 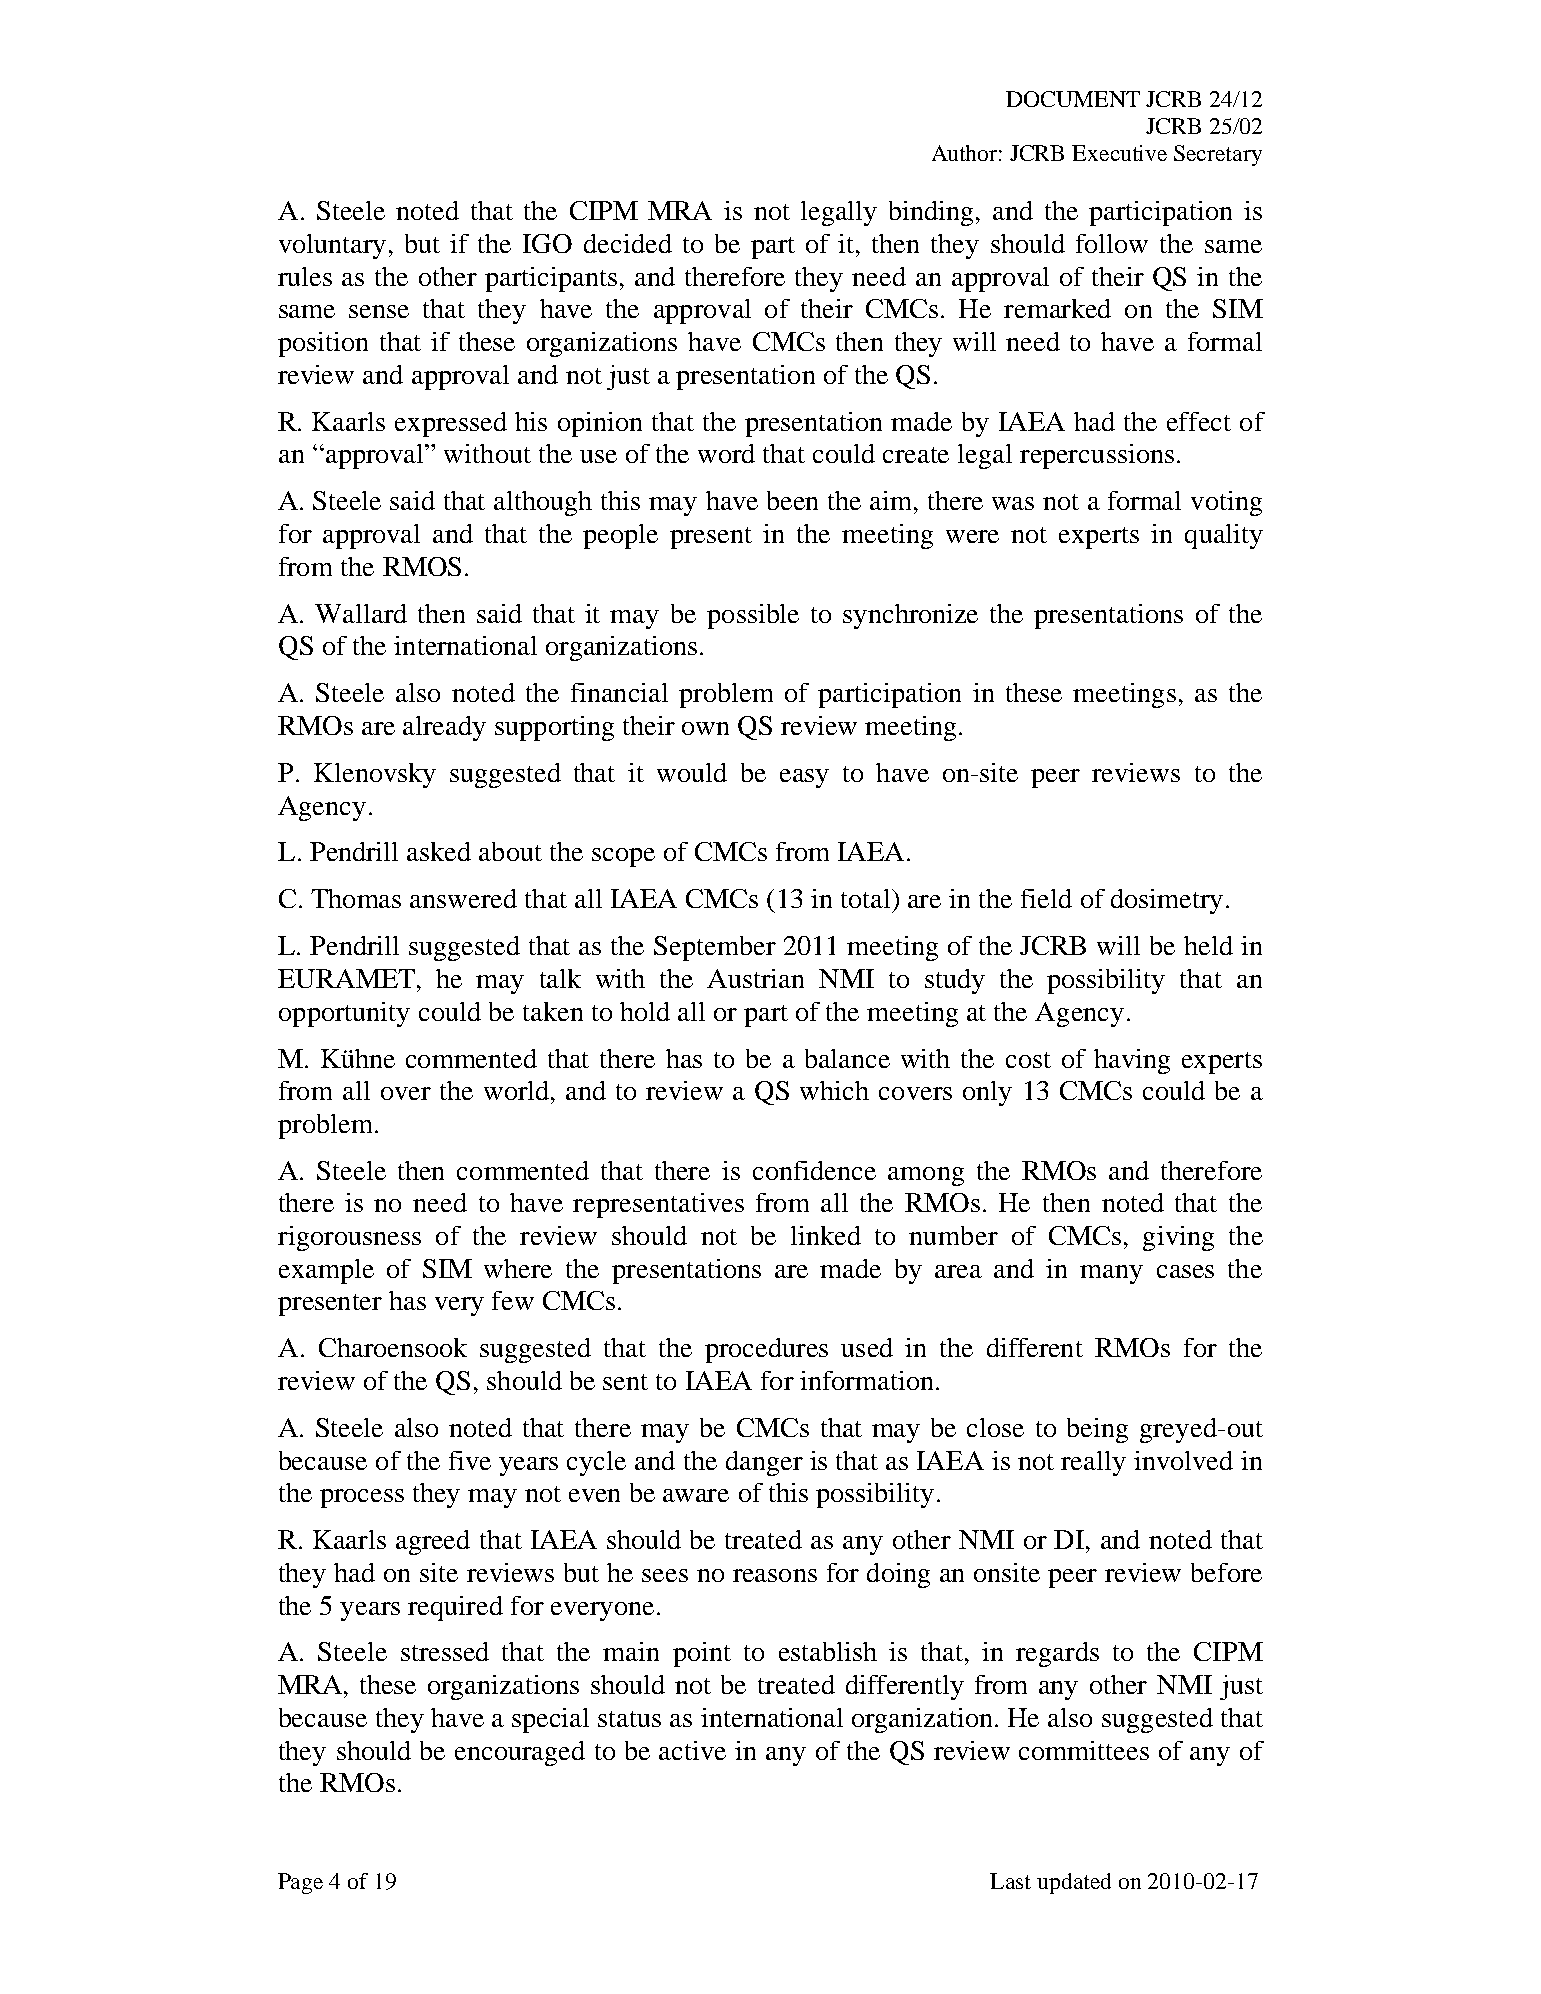 I want to click on voluntary, so click(x=332, y=246).
